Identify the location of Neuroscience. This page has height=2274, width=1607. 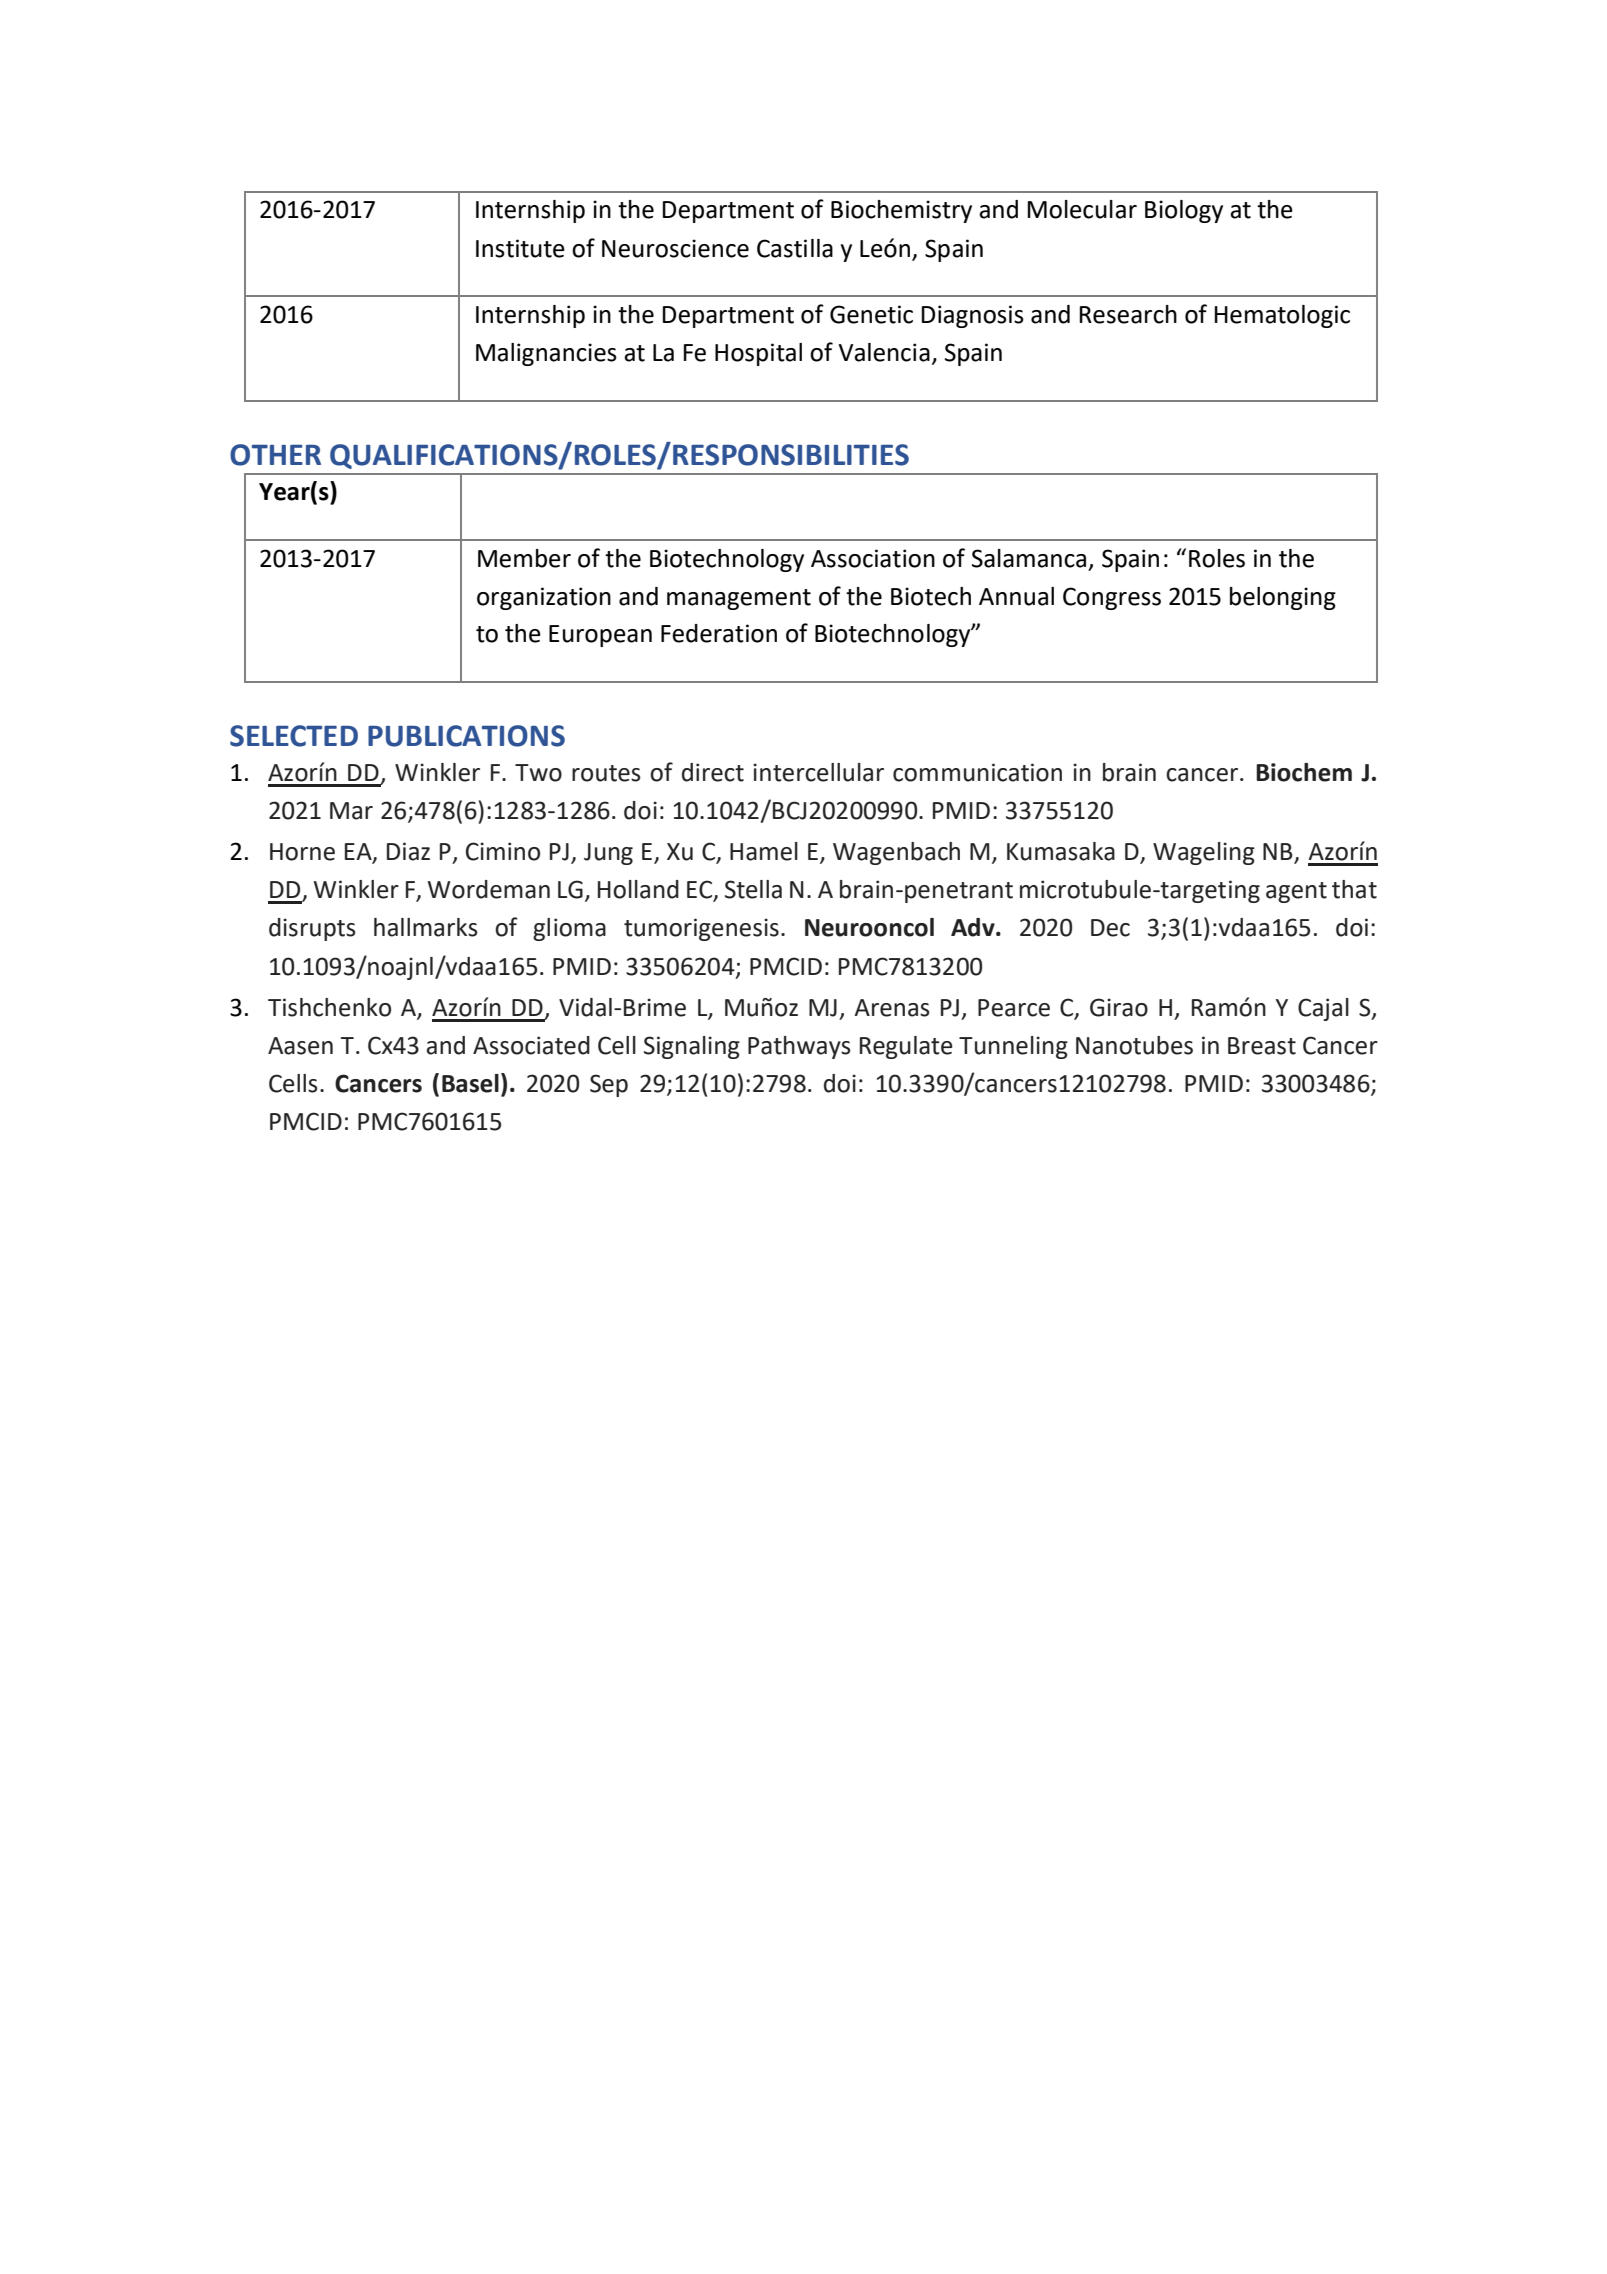
(675, 248).
